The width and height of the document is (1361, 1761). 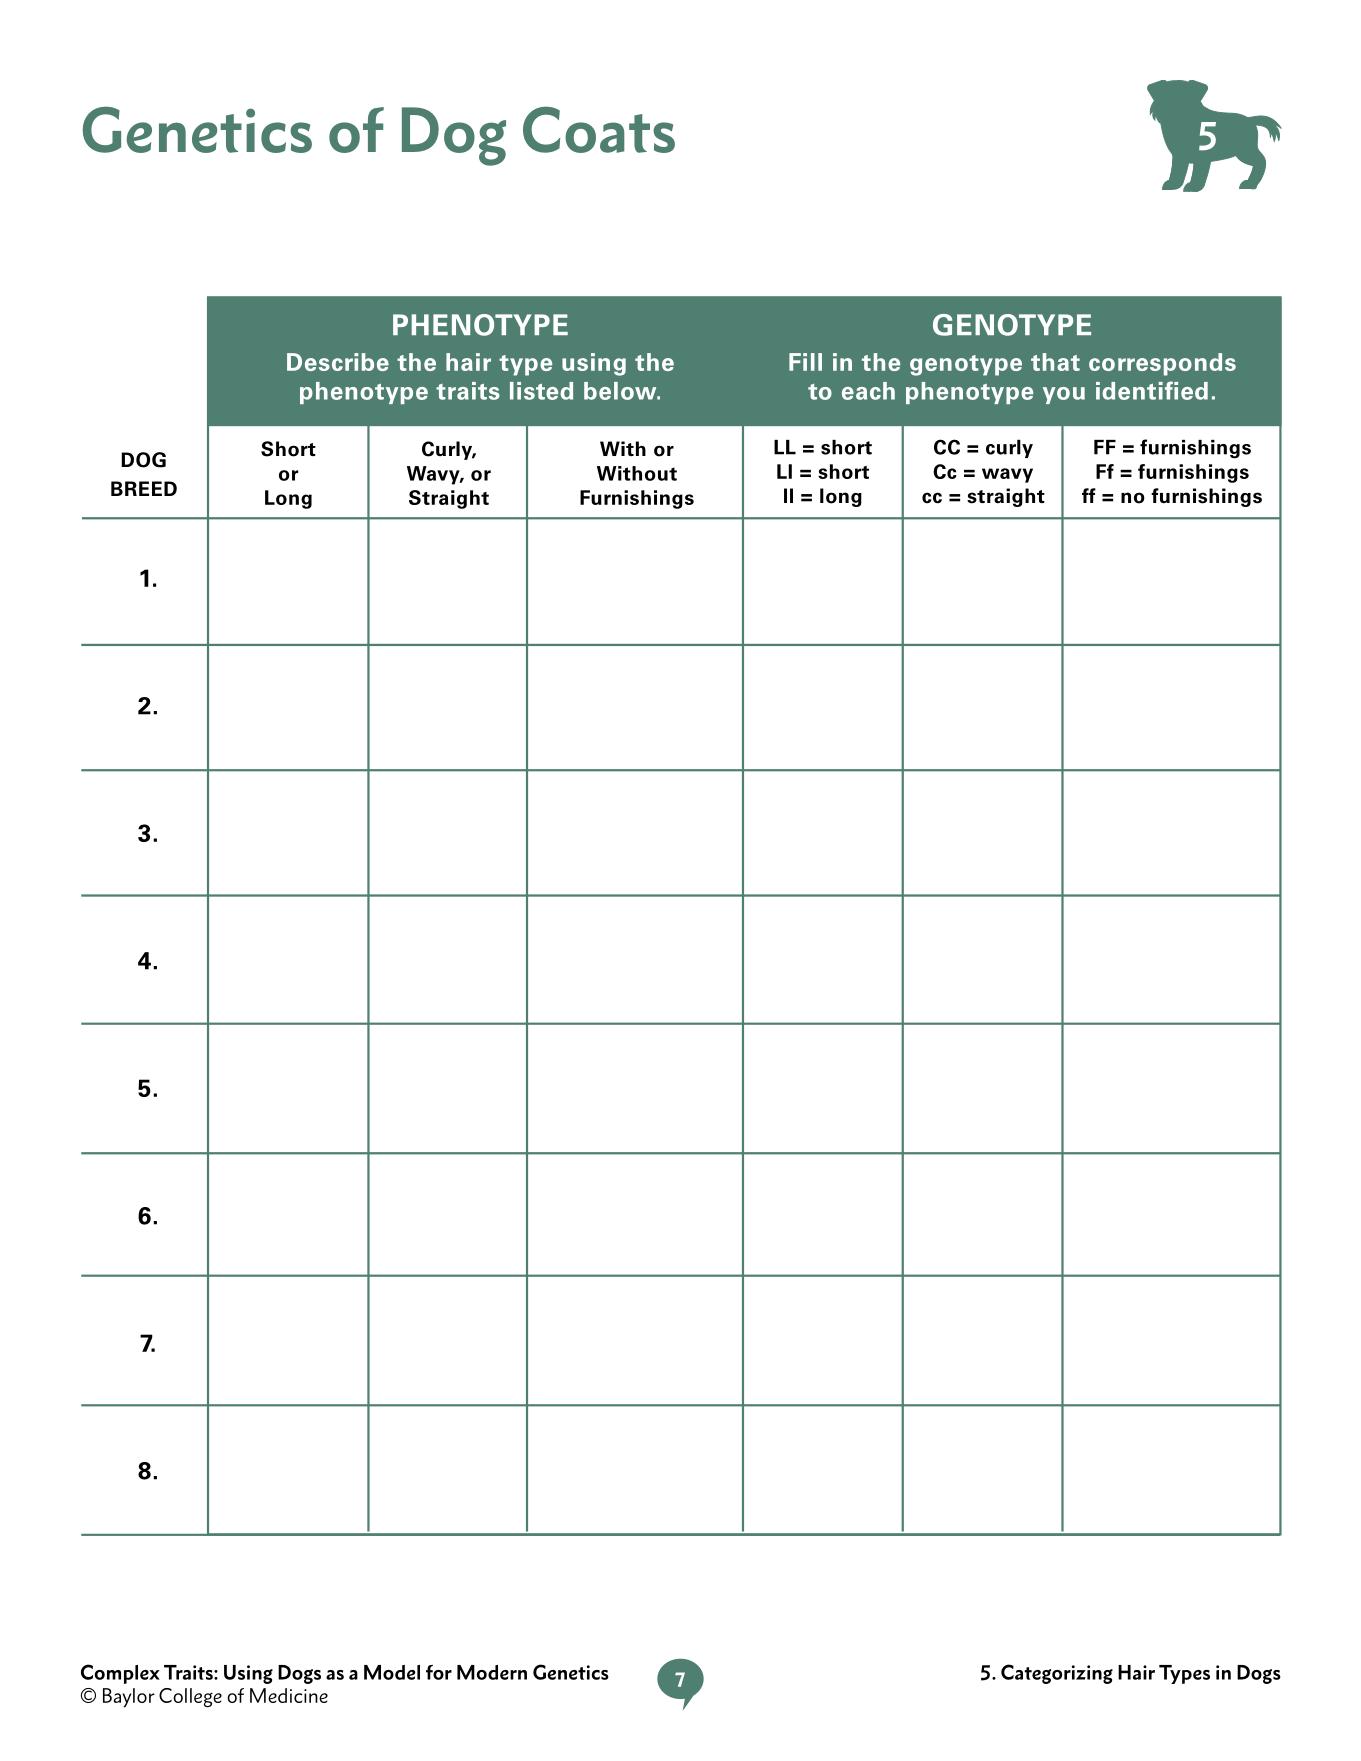 What do you see at coordinates (805, 362) in the document?
I see `Fill` at bounding box center [805, 362].
